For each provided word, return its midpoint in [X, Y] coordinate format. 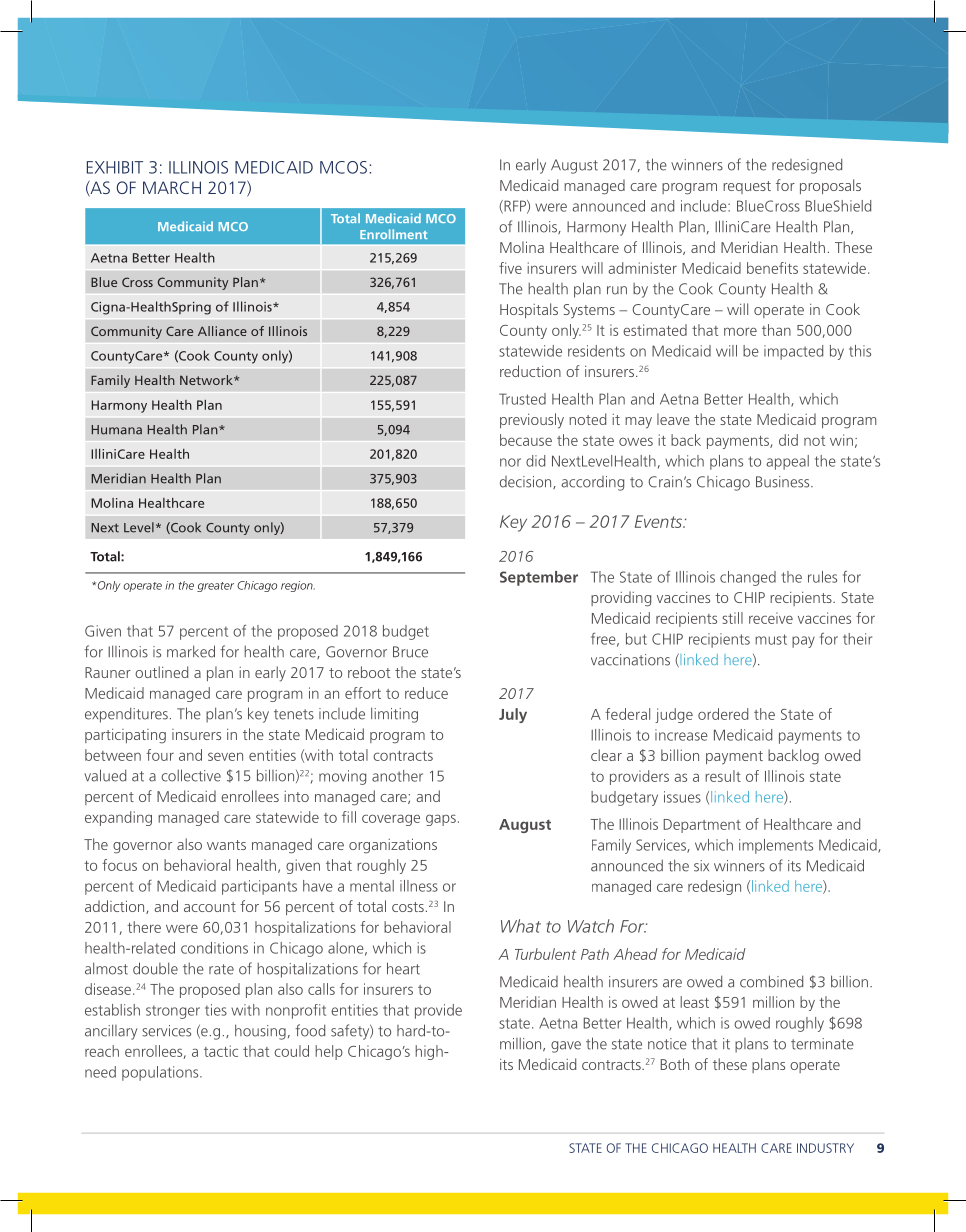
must [771, 639]
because [526, 440]
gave [566, 1047]
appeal [787, 462]
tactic [221, 1051]
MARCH [172, 187]
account [210, 907]
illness [419, 886]
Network [207, 380]
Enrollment [393, 234]
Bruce [410, 652]
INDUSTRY [825, 1148]
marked [191, 651]
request [747, 187]
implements [776, 846]
